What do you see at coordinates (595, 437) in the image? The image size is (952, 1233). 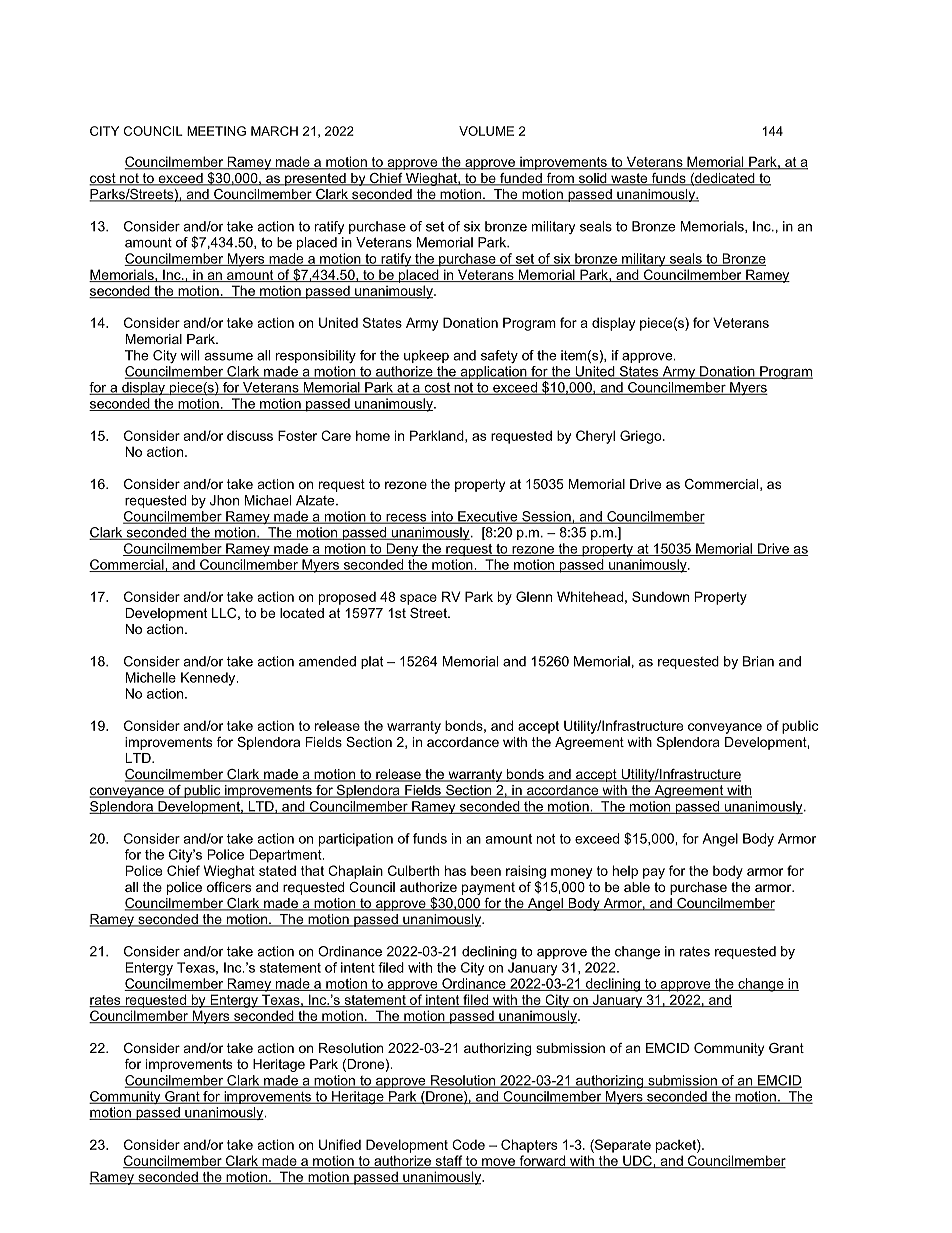 I see `Cheryl` at bounding box center [595, 437].
